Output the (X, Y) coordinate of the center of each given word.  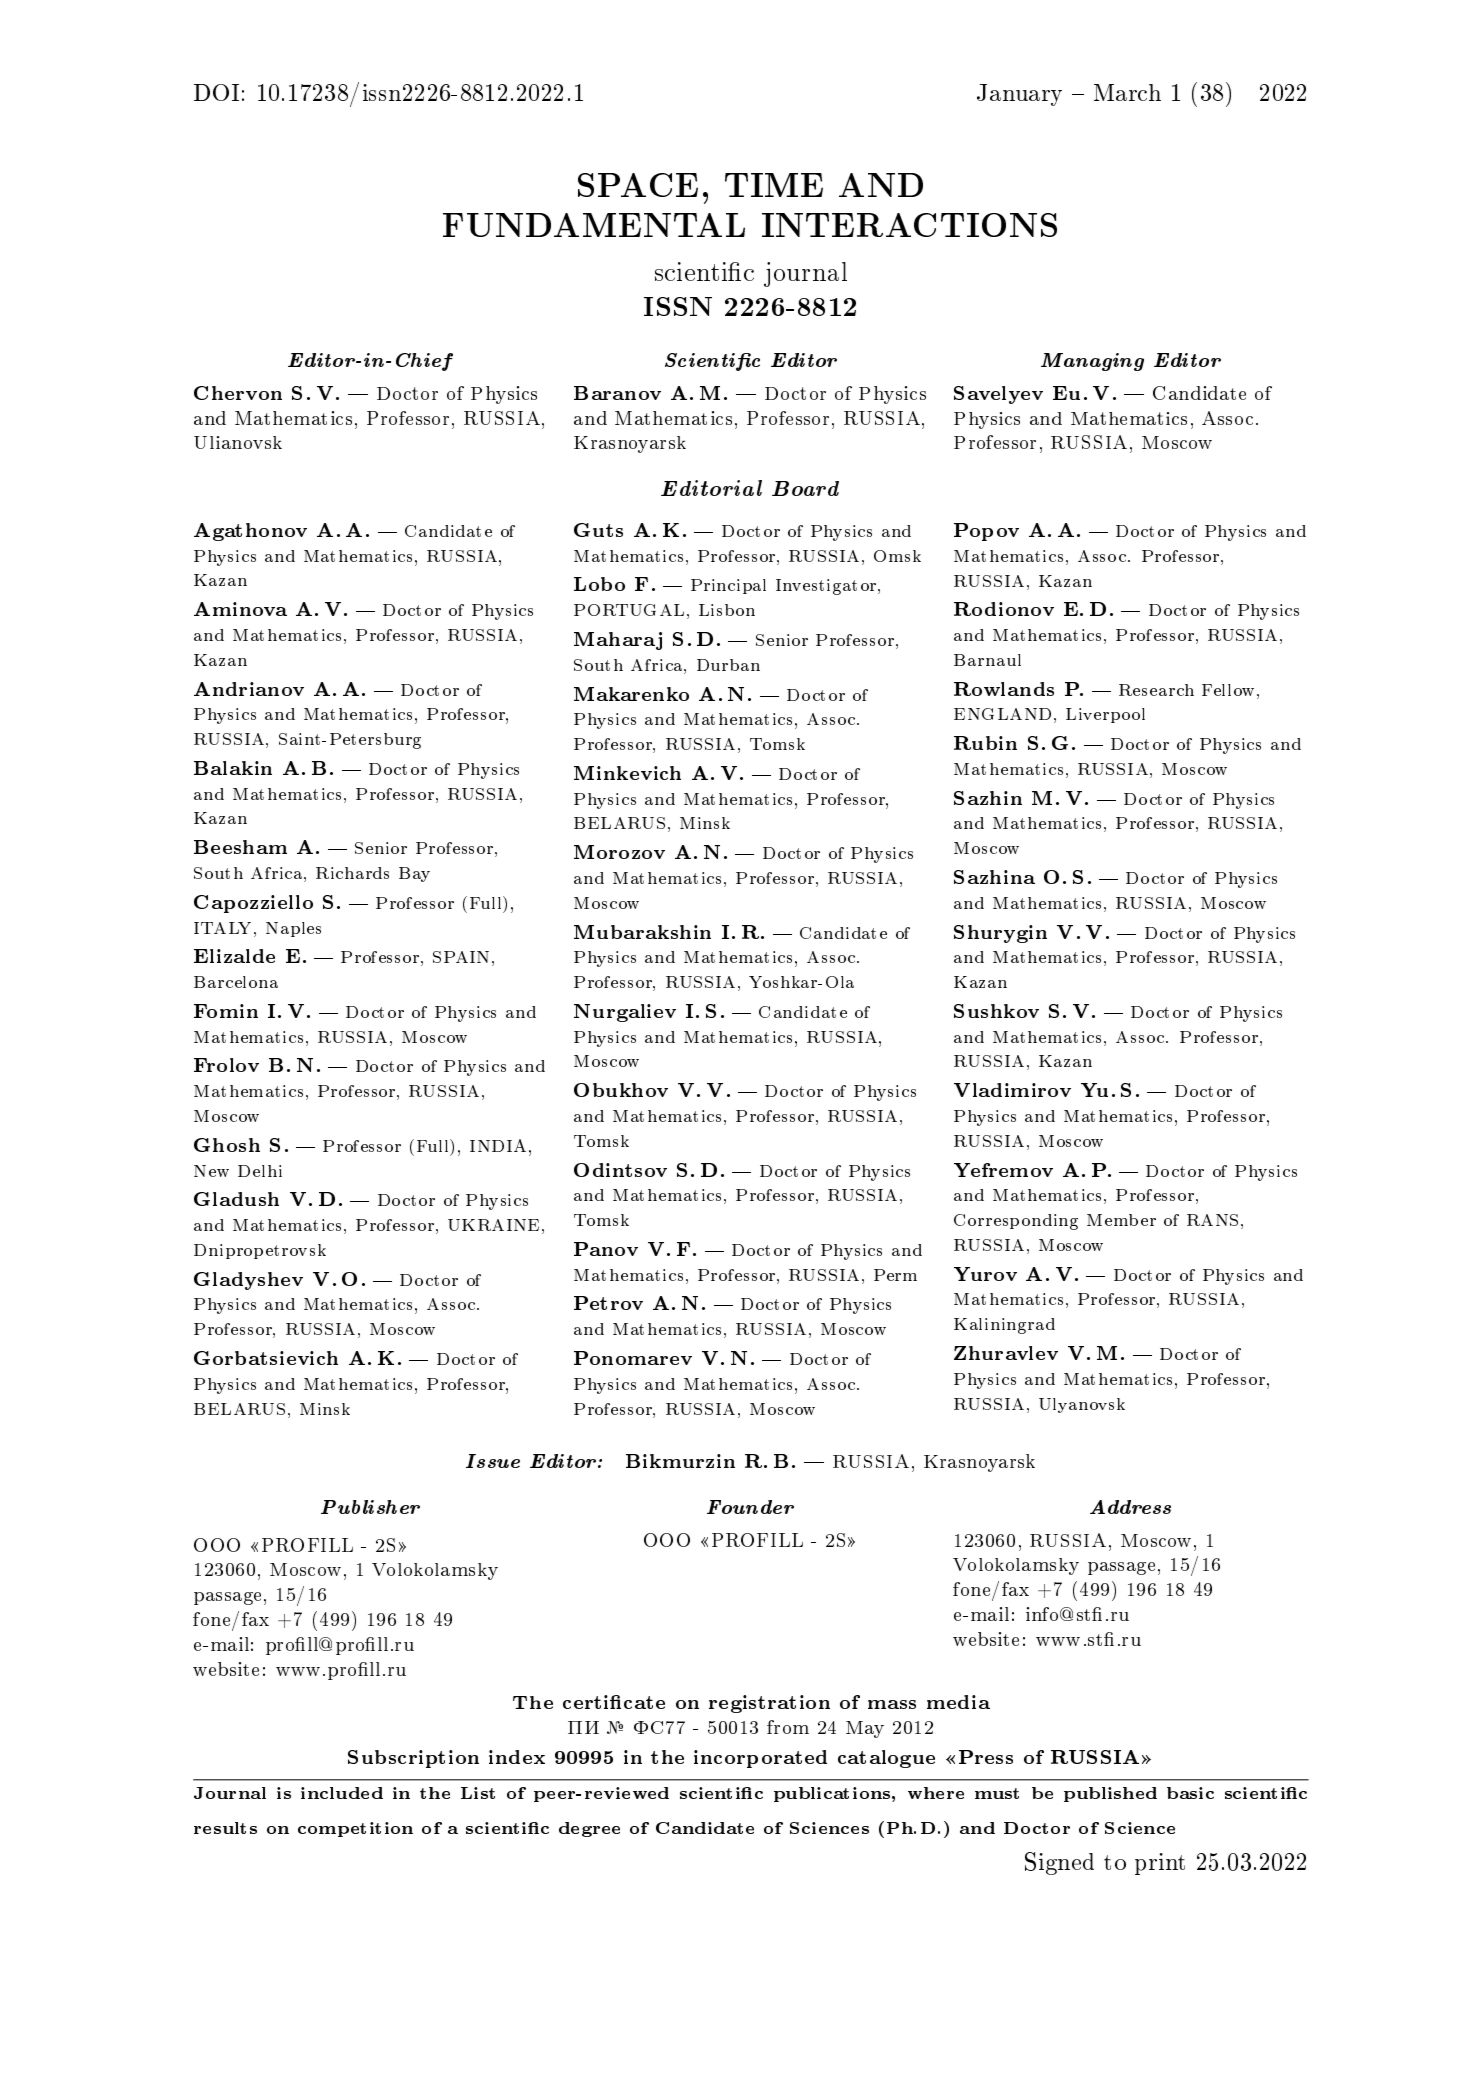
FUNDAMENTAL (594, 225)
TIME (774, 185)
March (1127, 92)
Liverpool (1105, 715)
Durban (728, 665)
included (342, 1793)
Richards (352, 873)
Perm (895, 1275)
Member (1121, 1220)
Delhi (260, 1171)
